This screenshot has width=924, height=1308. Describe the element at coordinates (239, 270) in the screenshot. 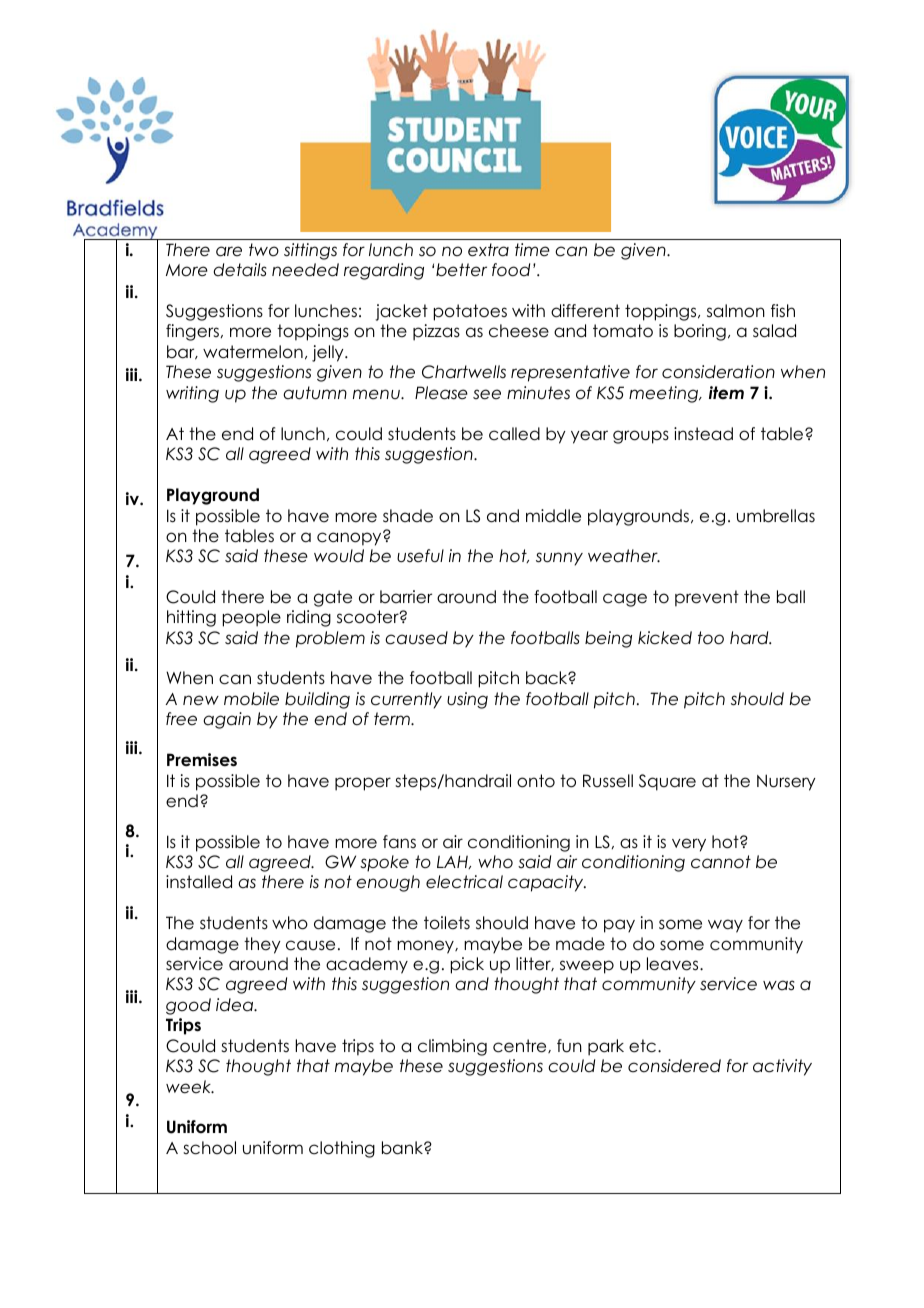

I see `details` at that location.
